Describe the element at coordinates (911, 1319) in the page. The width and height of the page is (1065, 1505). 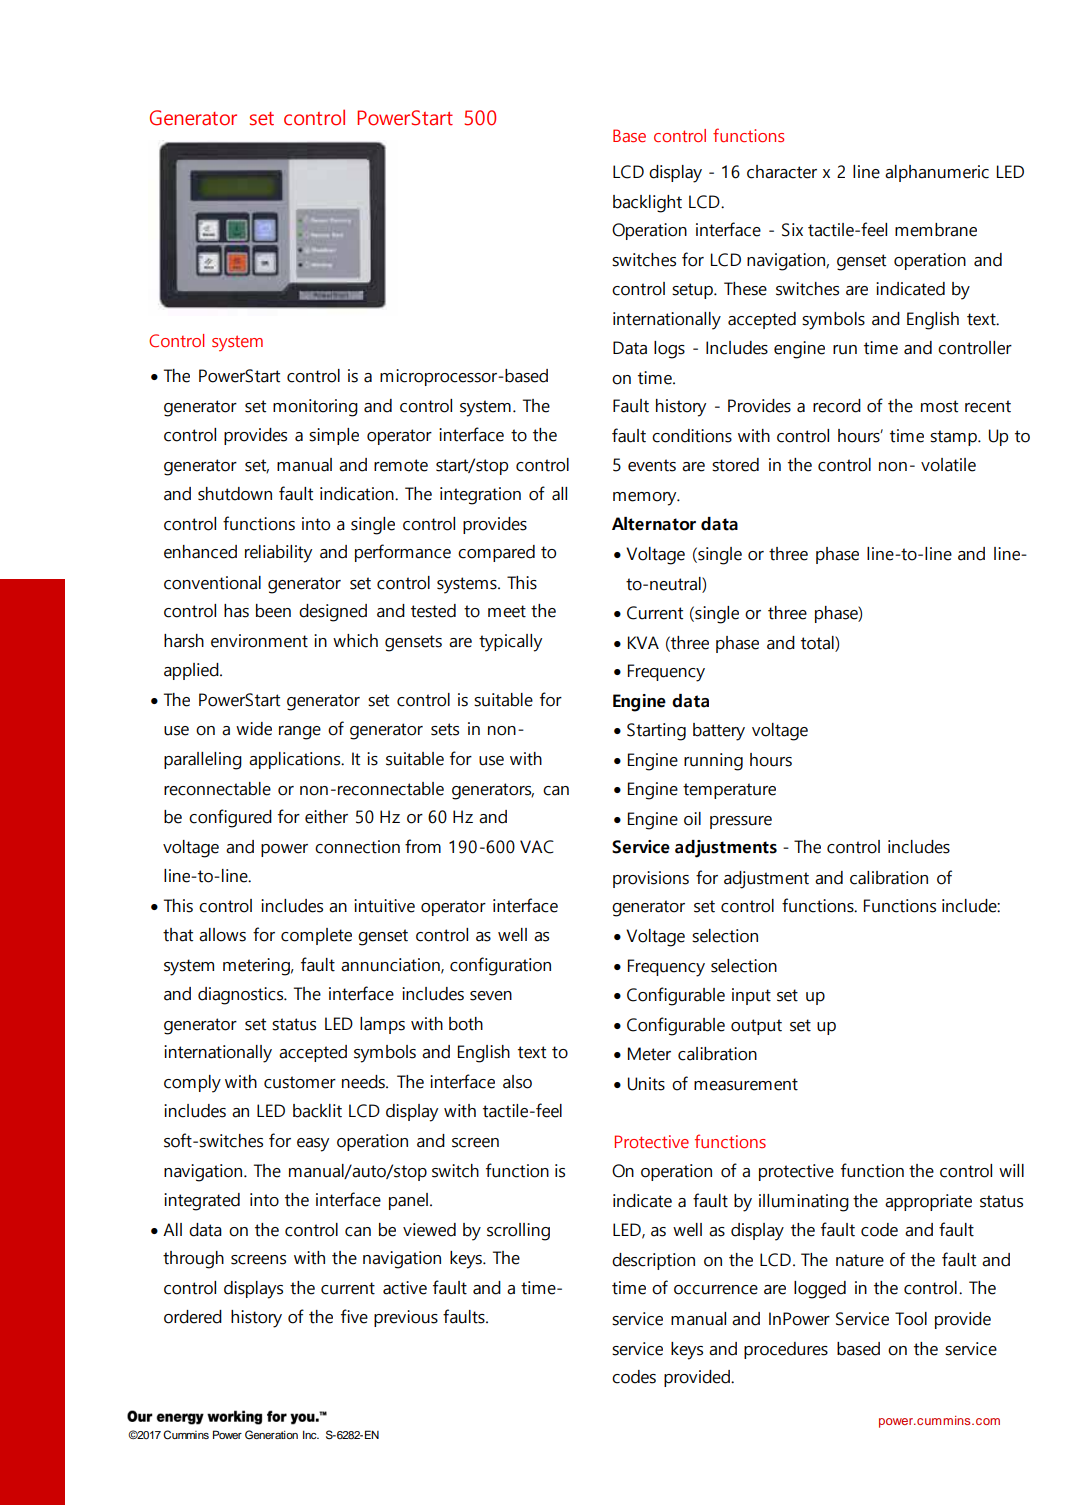
I see `Tool` at that location.
